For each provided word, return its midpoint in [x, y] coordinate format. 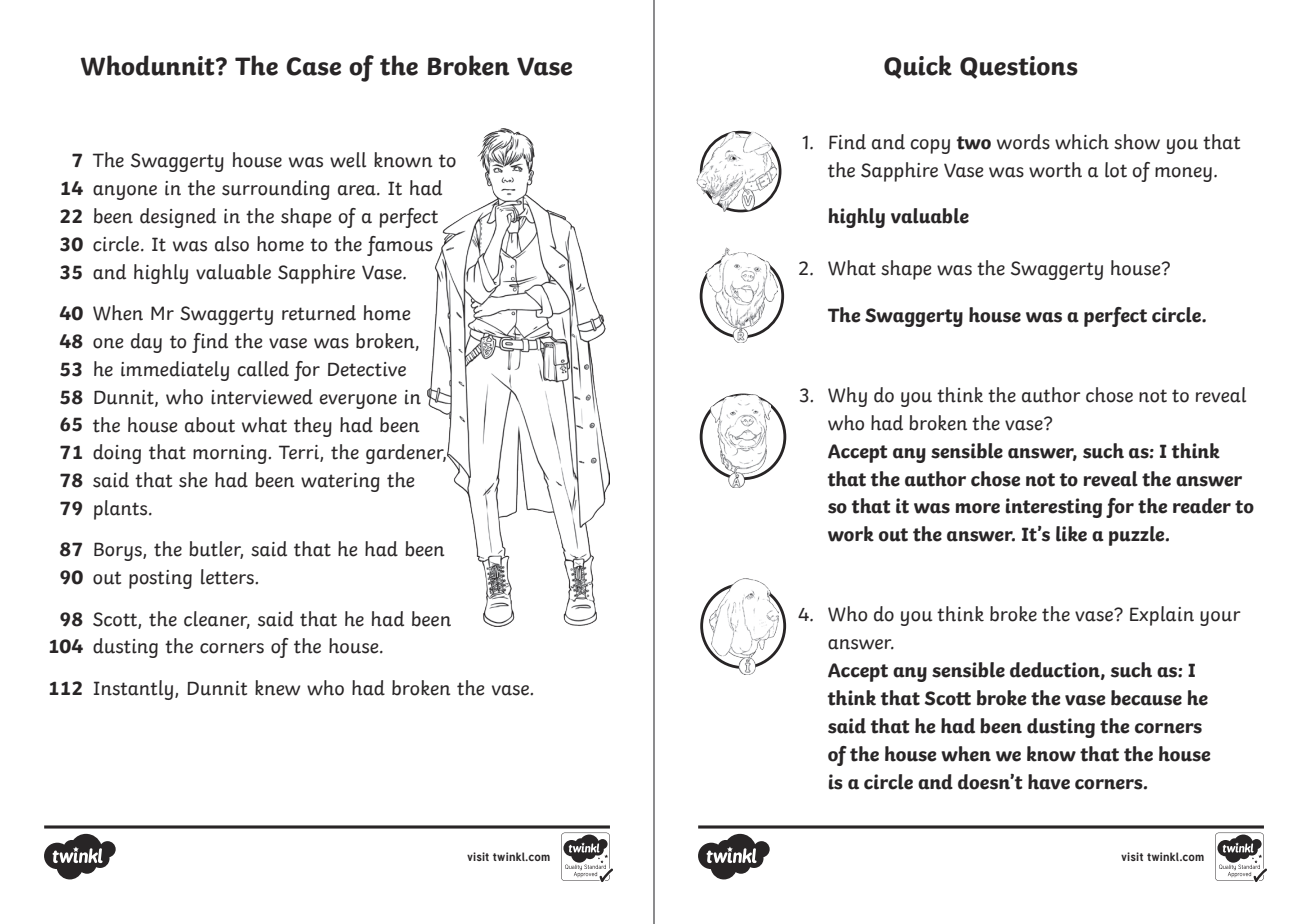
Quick [918, 67]
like [1071, 534]
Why [847, 397]
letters [228, 577]
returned [319, 313]
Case [313, 66]
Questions [1019, 67]
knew [277, 688]
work [851, 534]
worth [1055, 170]
